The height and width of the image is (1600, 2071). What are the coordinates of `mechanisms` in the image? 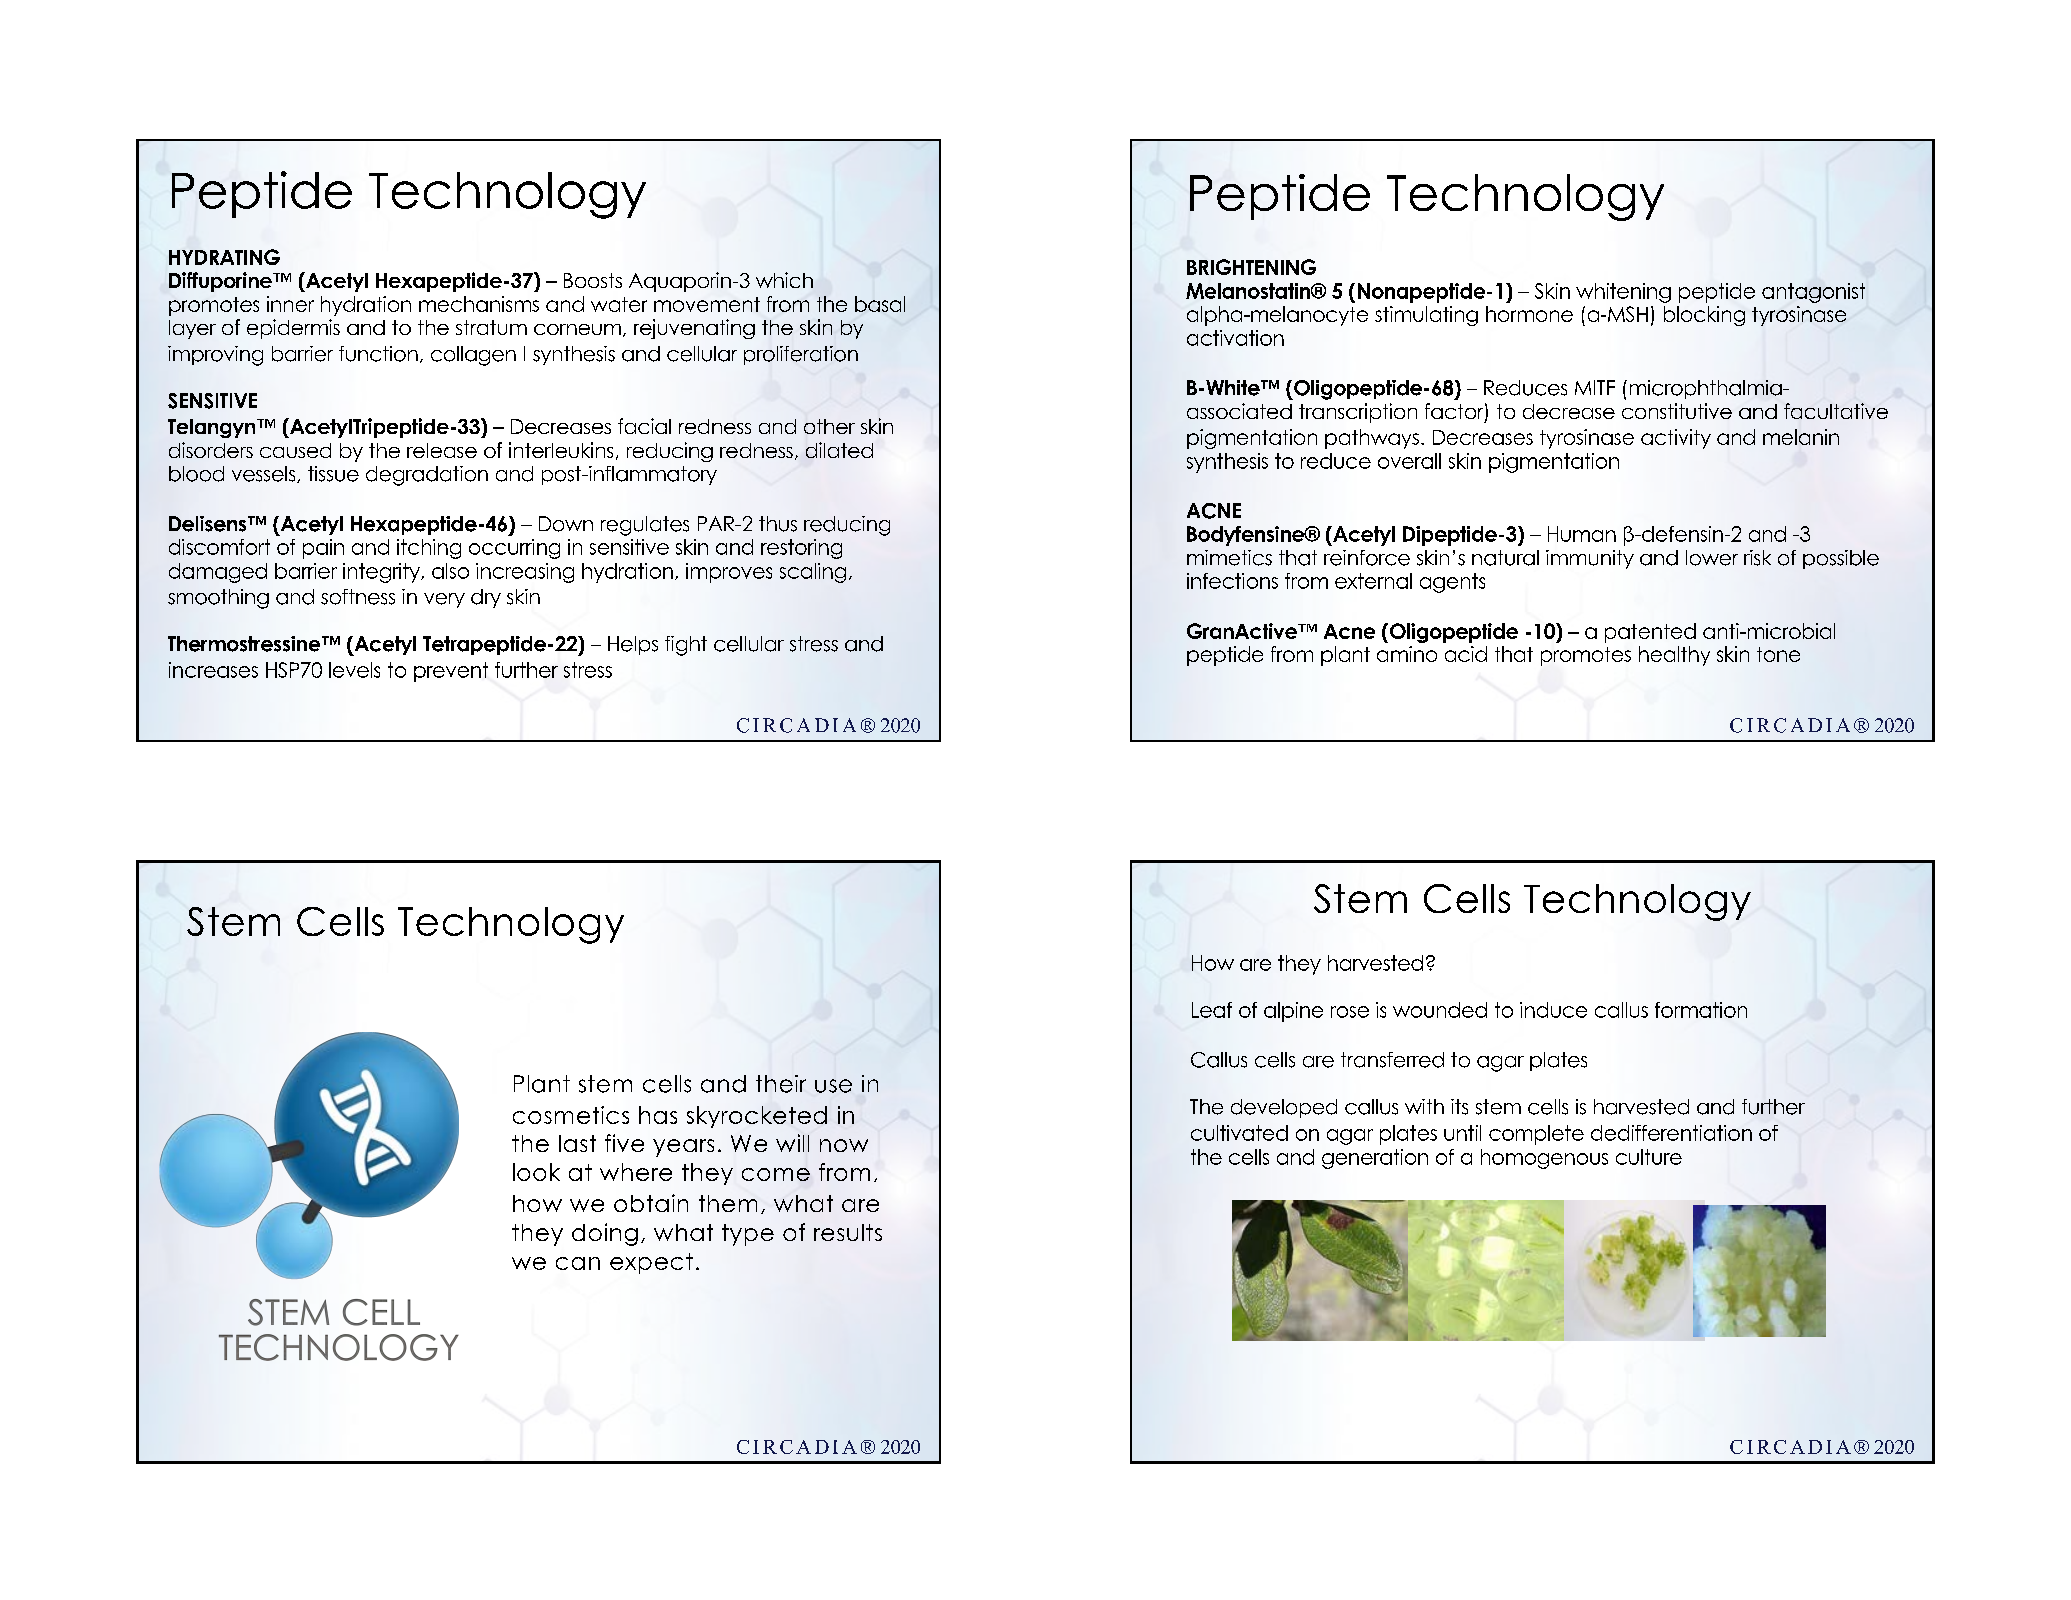 It's located at (479, 304).
